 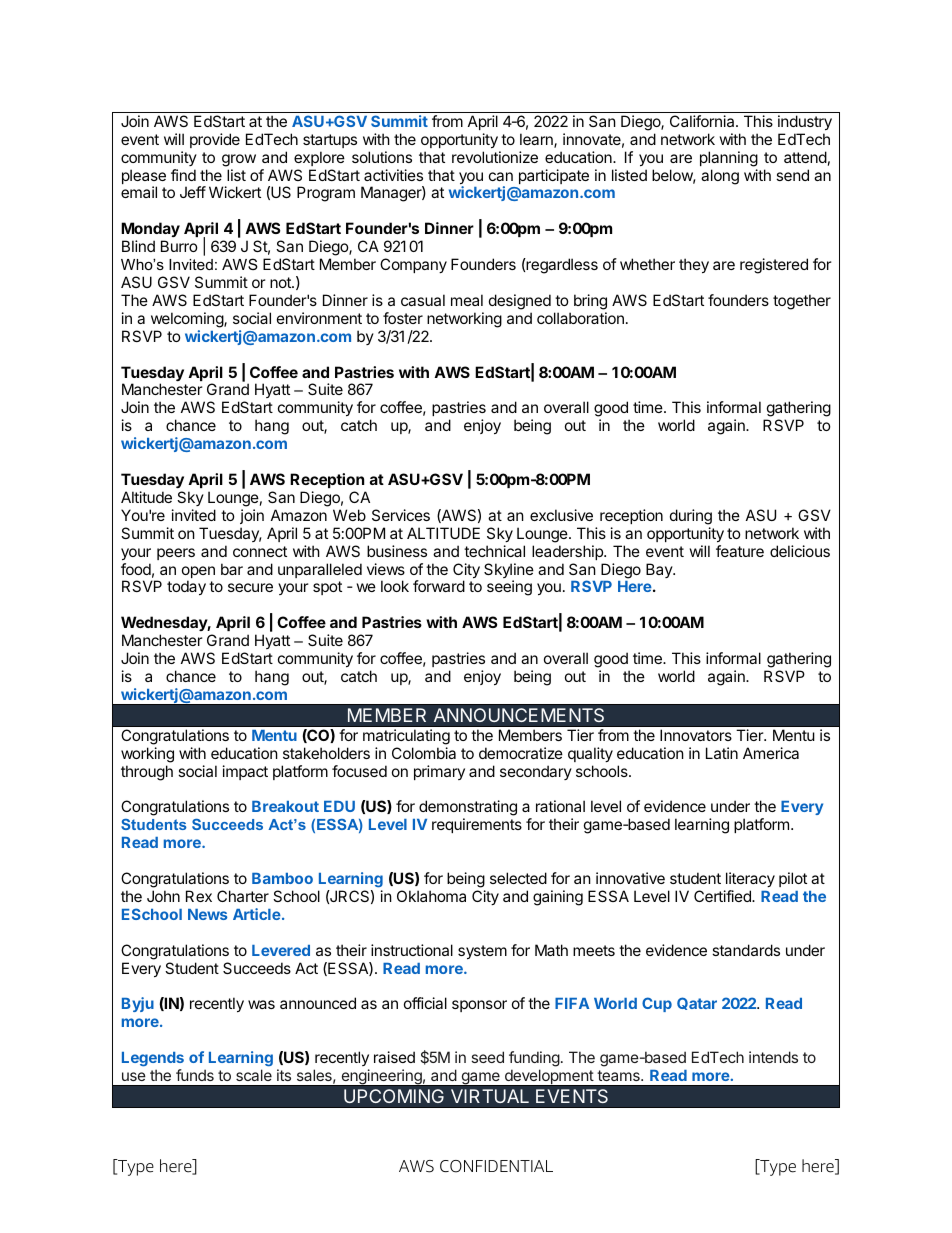 What do you see at coordinates (215, 140) in the screenshot?
I see `provide` at bounding box center [215, 140].
